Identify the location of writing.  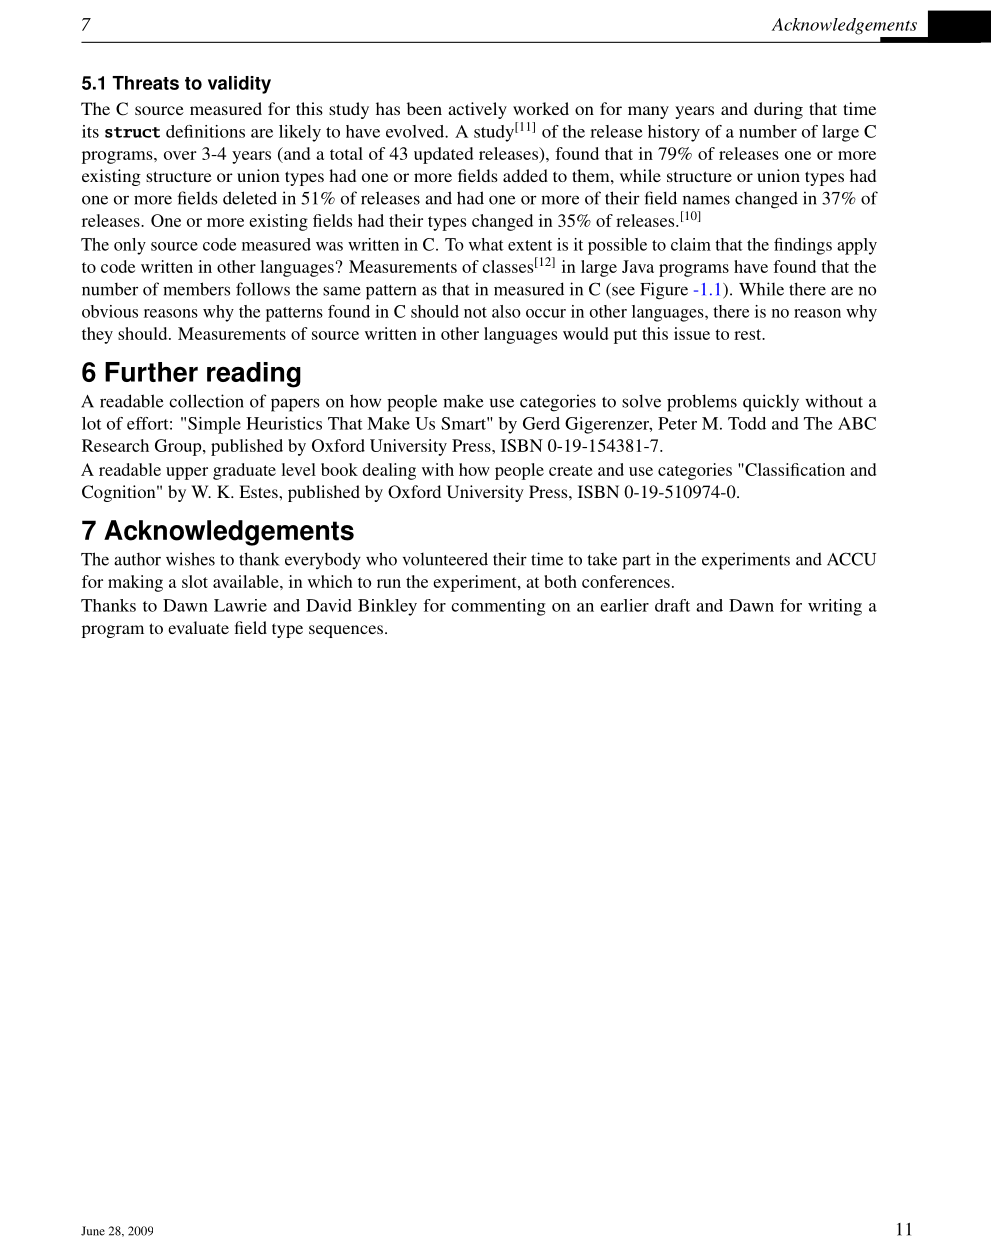
(835, 607).
